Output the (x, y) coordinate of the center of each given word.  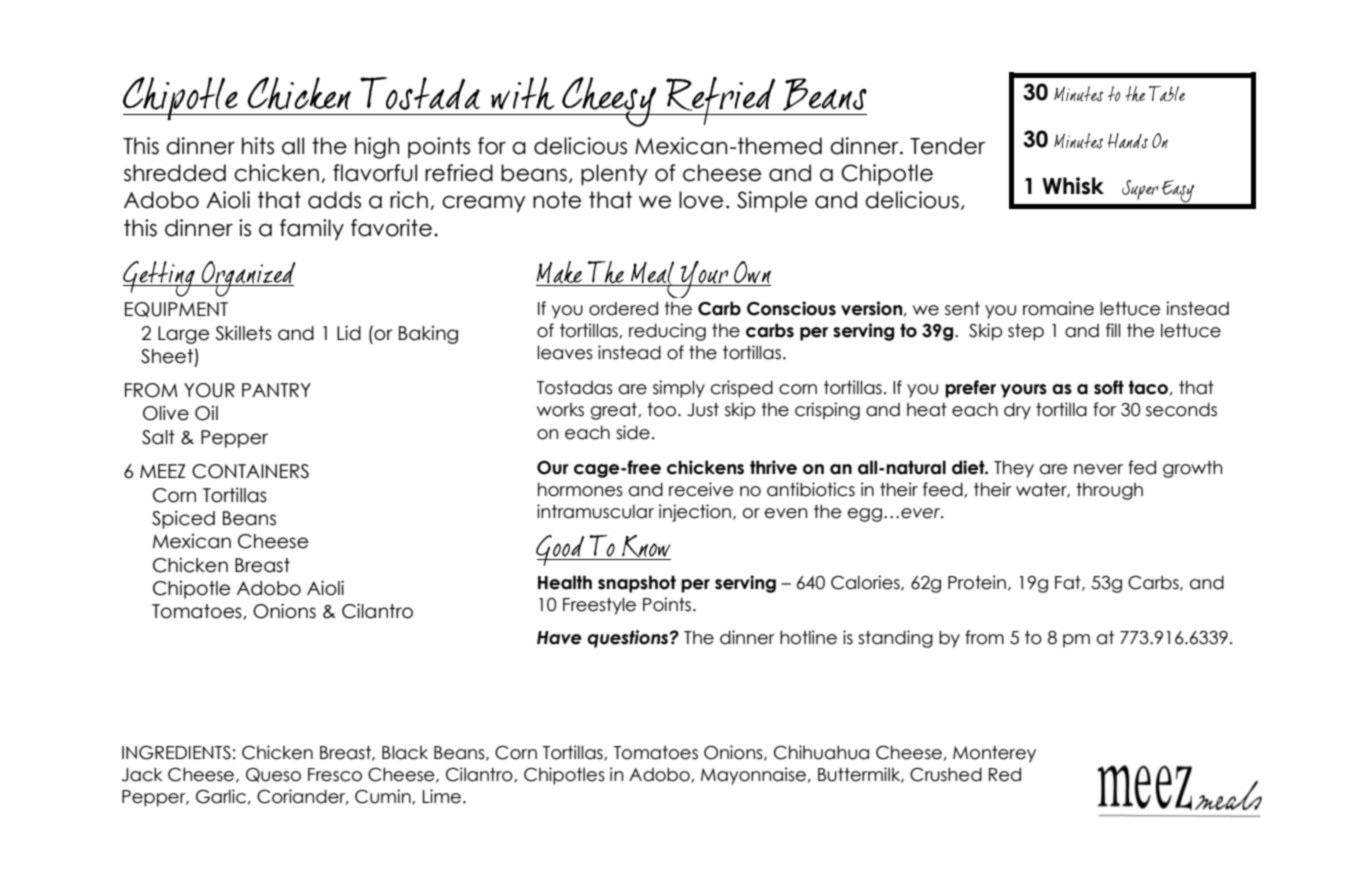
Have (559, 638)
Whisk (1073, 186)
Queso (273, 775)
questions (629, 639)
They (1014, 469)
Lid (349, 333)
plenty (614, 175)
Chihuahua (821, 752)
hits (258, 146)
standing (895, 639)
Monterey (994, 754)
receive (701, 489)
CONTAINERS (250, 471)
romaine (1058, 308)
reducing (667, 332)
